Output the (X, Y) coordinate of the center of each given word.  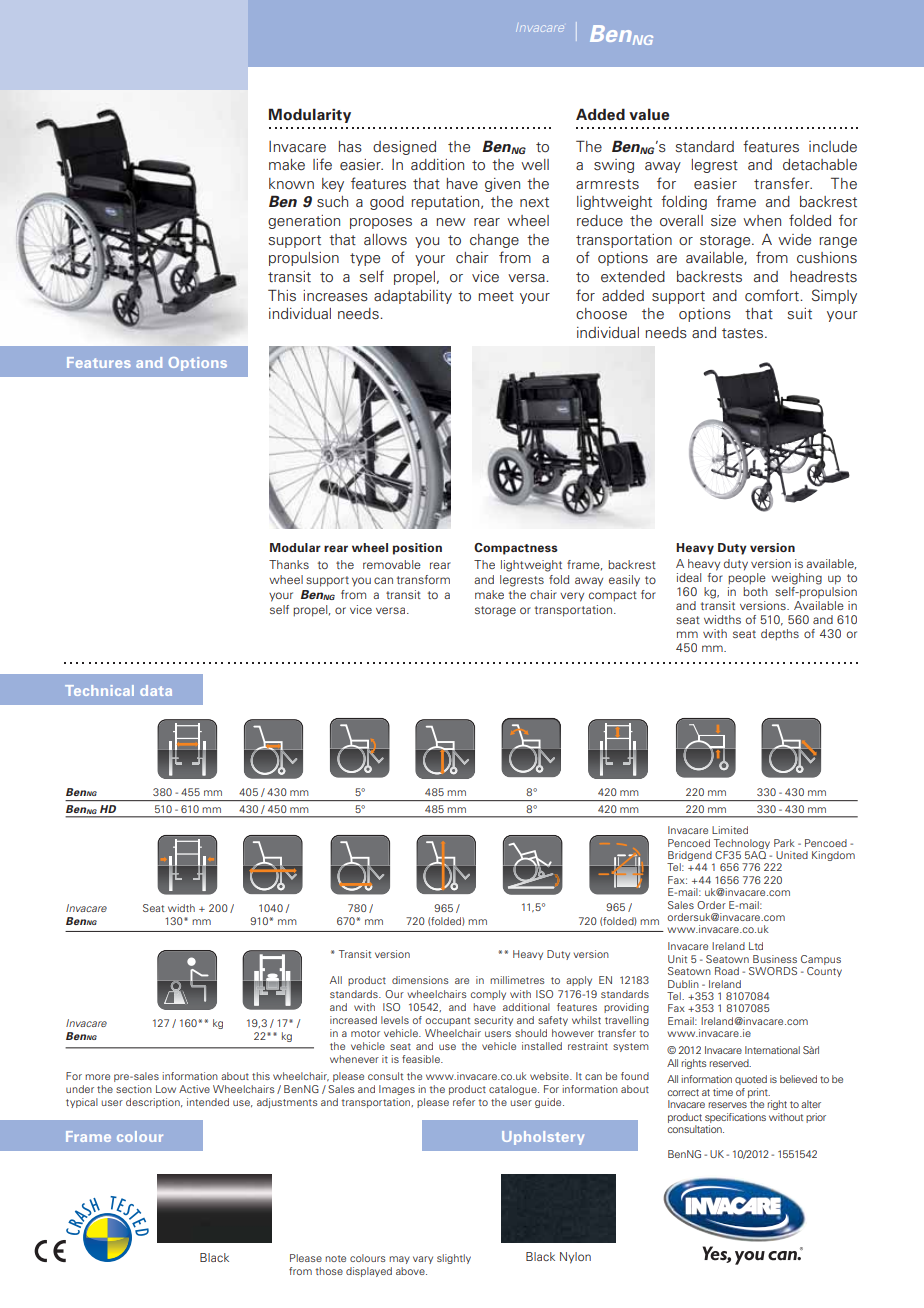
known (291, 183)
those (329, 1271)
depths (780, 635)
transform (423, 579)
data (156, 690)
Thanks (289, 564)
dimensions (420, 980)
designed (404, 148)
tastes (744, 333)
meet (496, 296)
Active (194, 1089)
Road (727, 971)
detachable (820, 165)
